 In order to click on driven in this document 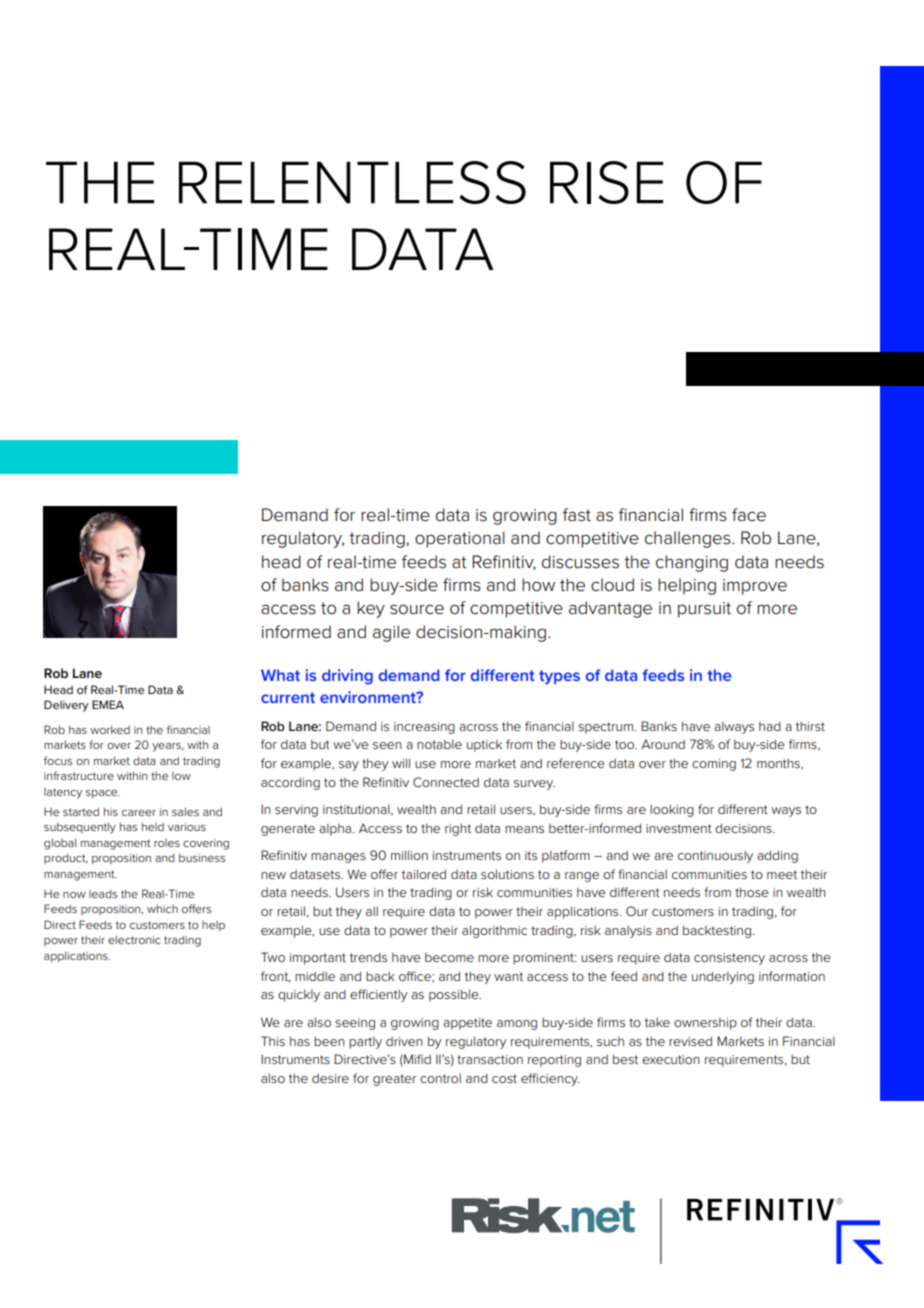, I will do `click(404, 1041)`.
